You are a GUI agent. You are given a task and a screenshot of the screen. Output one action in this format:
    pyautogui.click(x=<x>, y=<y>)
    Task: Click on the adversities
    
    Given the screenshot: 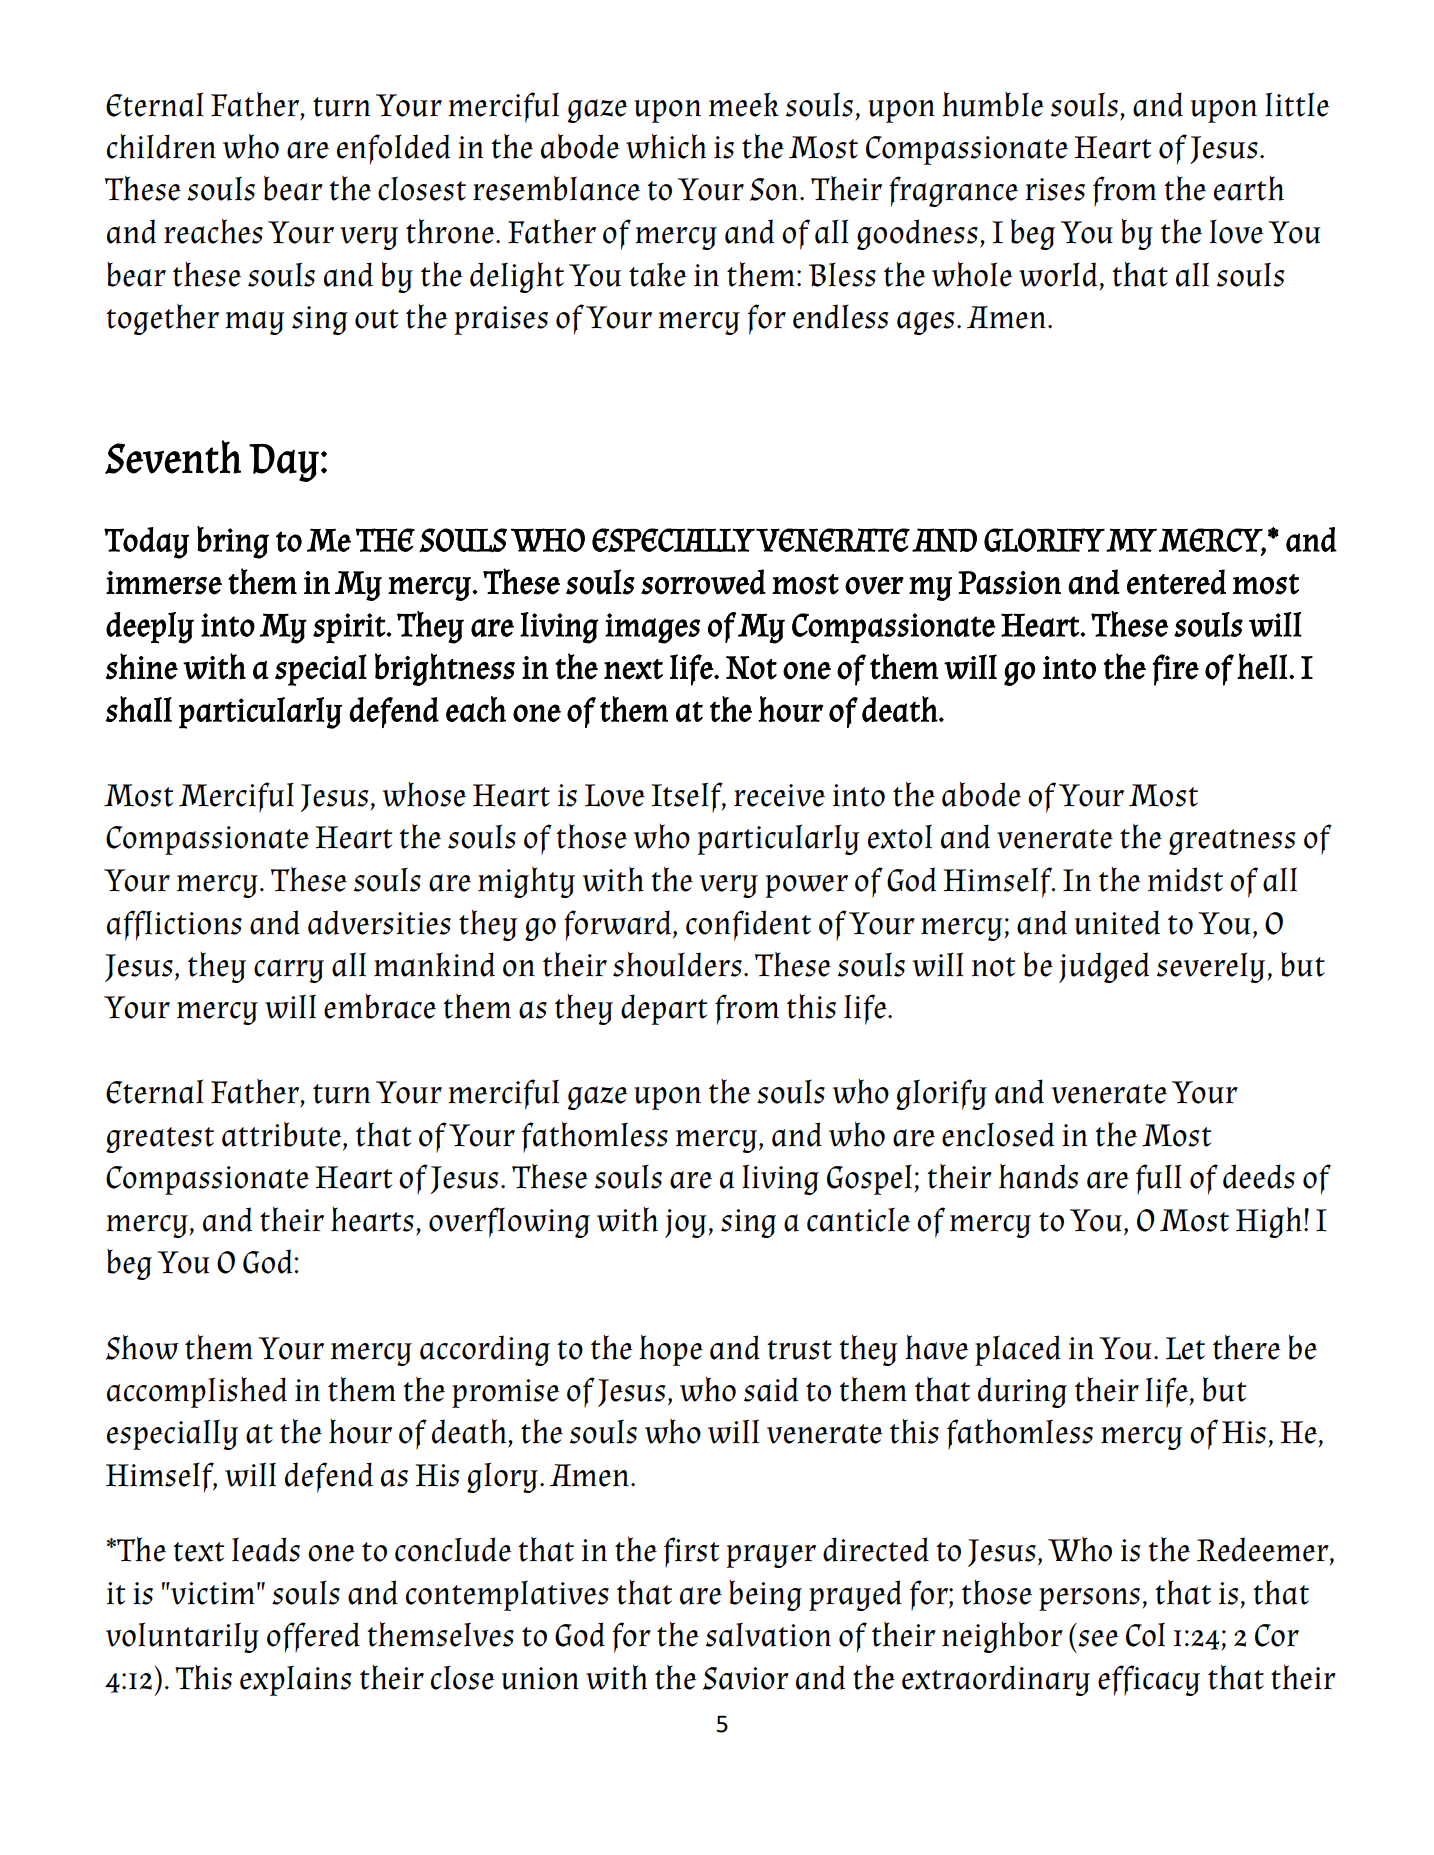 What is the action you would take?
    pyautogui.click(x=379, y=922)
